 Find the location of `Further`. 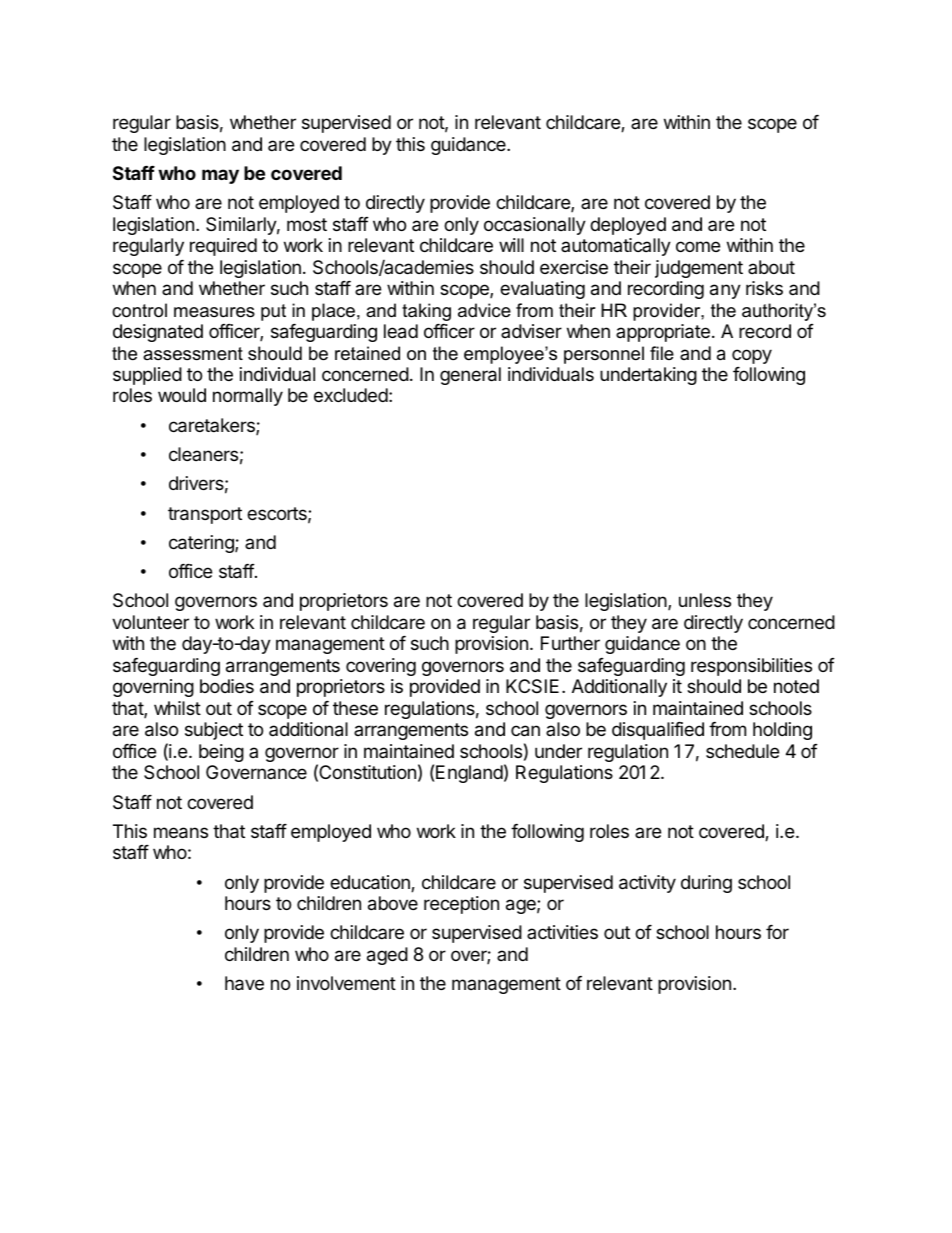

Further is located at coordinates (570, 643).
